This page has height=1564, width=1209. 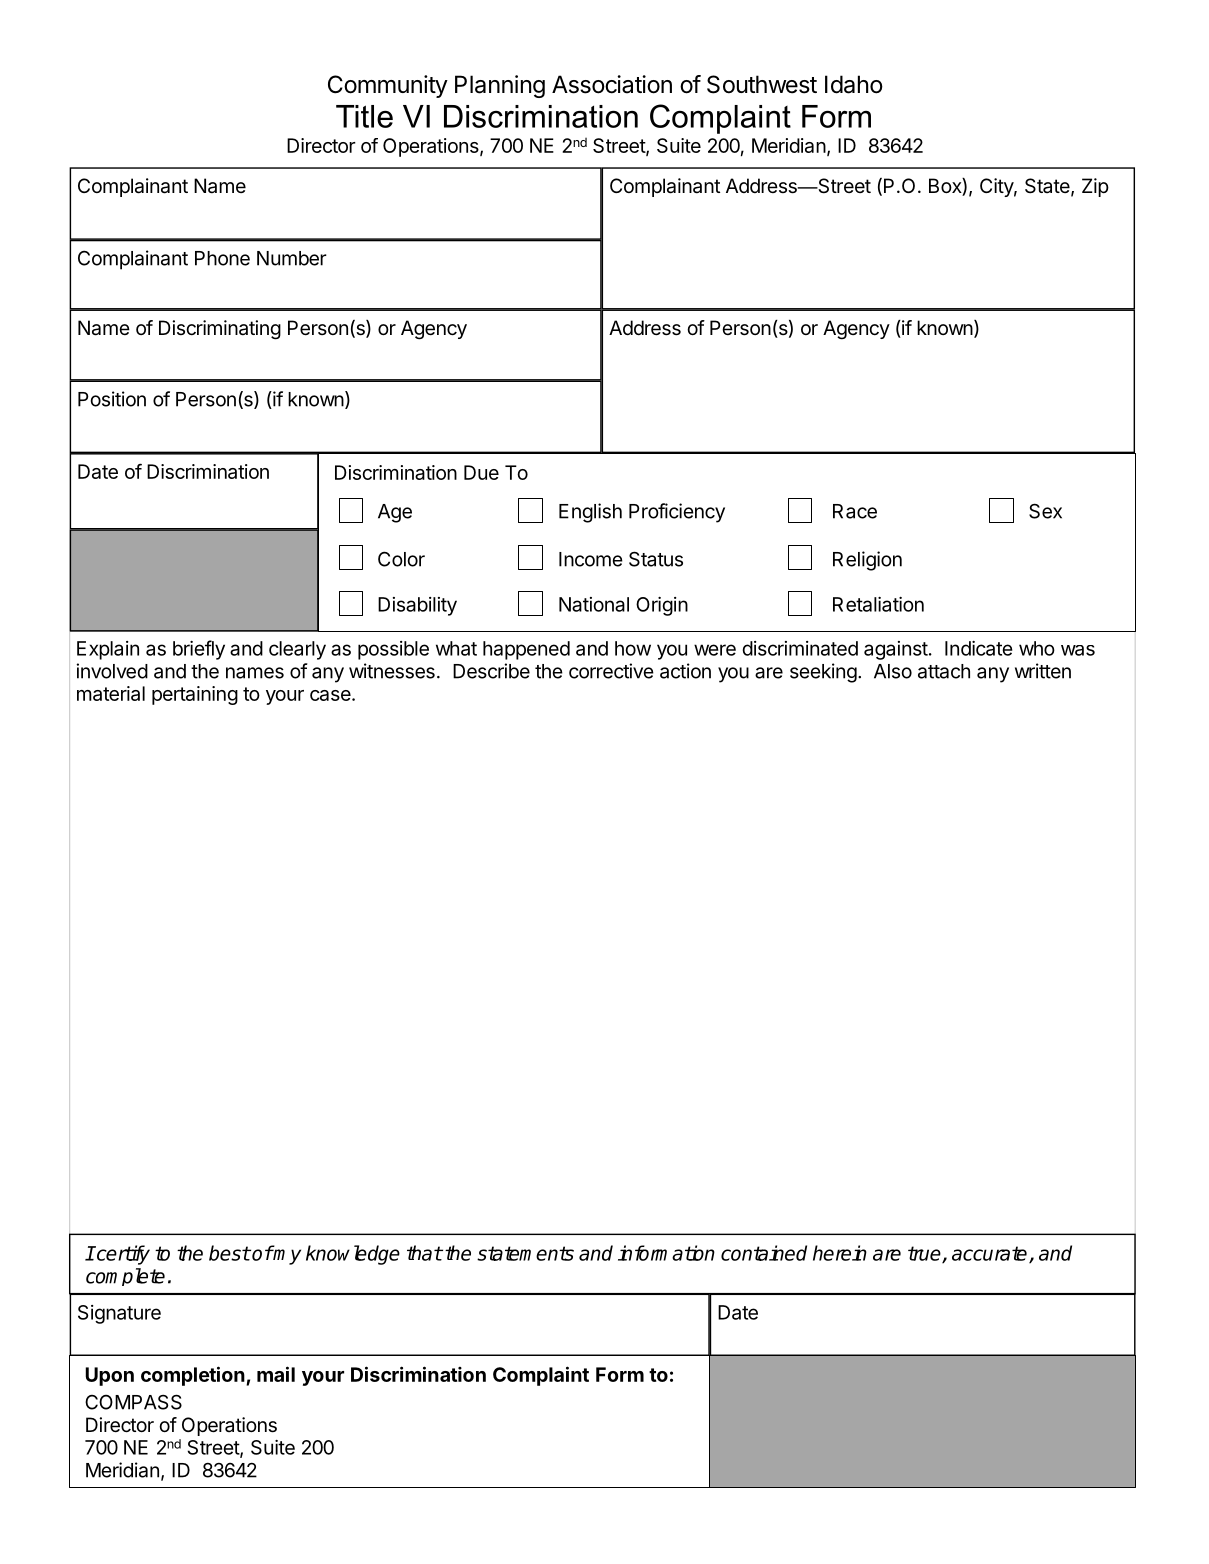 I want to click on Idaho, so click(x=854, y=84).
